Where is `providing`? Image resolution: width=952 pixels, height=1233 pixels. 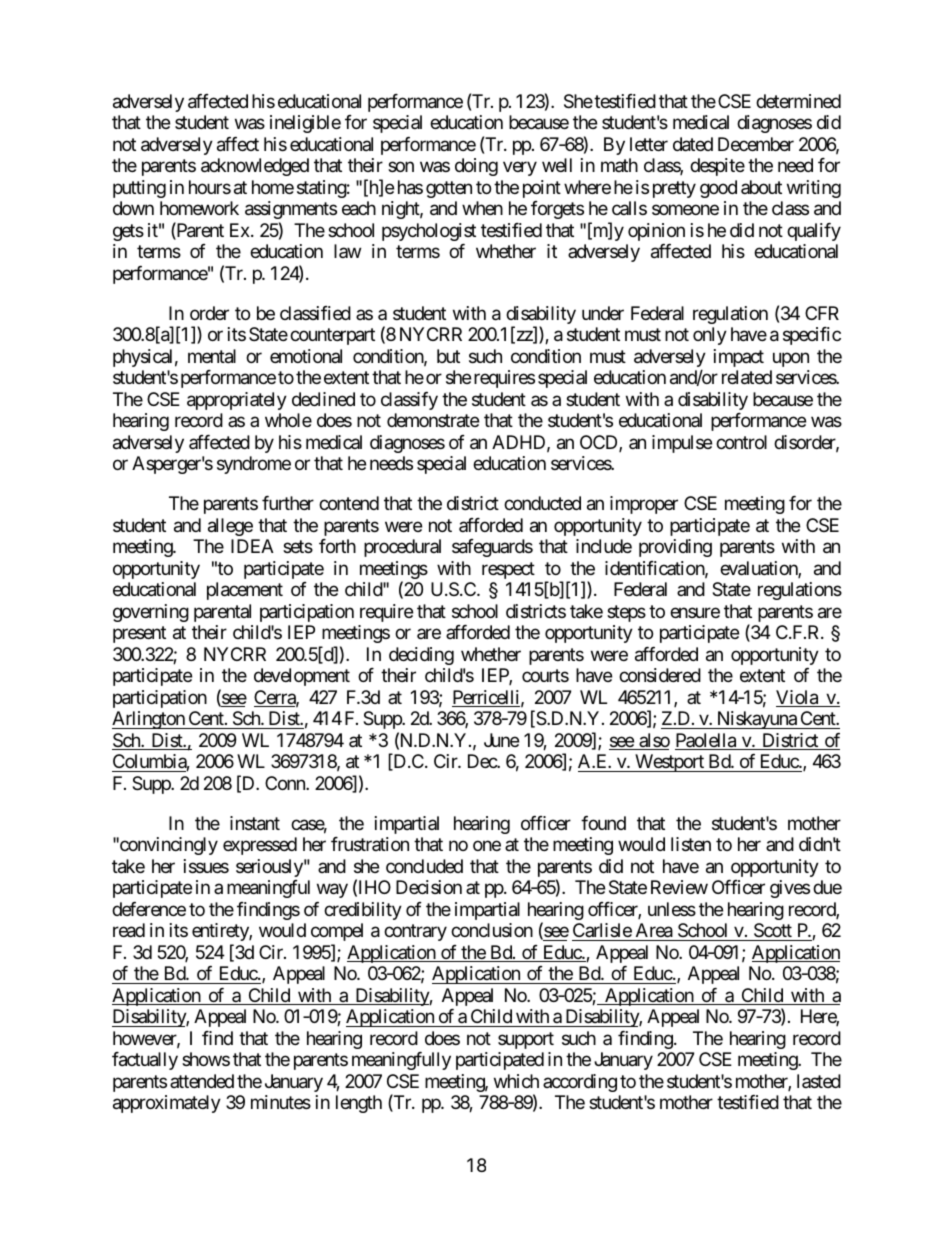 providing is located at coordinates (675, 548).
